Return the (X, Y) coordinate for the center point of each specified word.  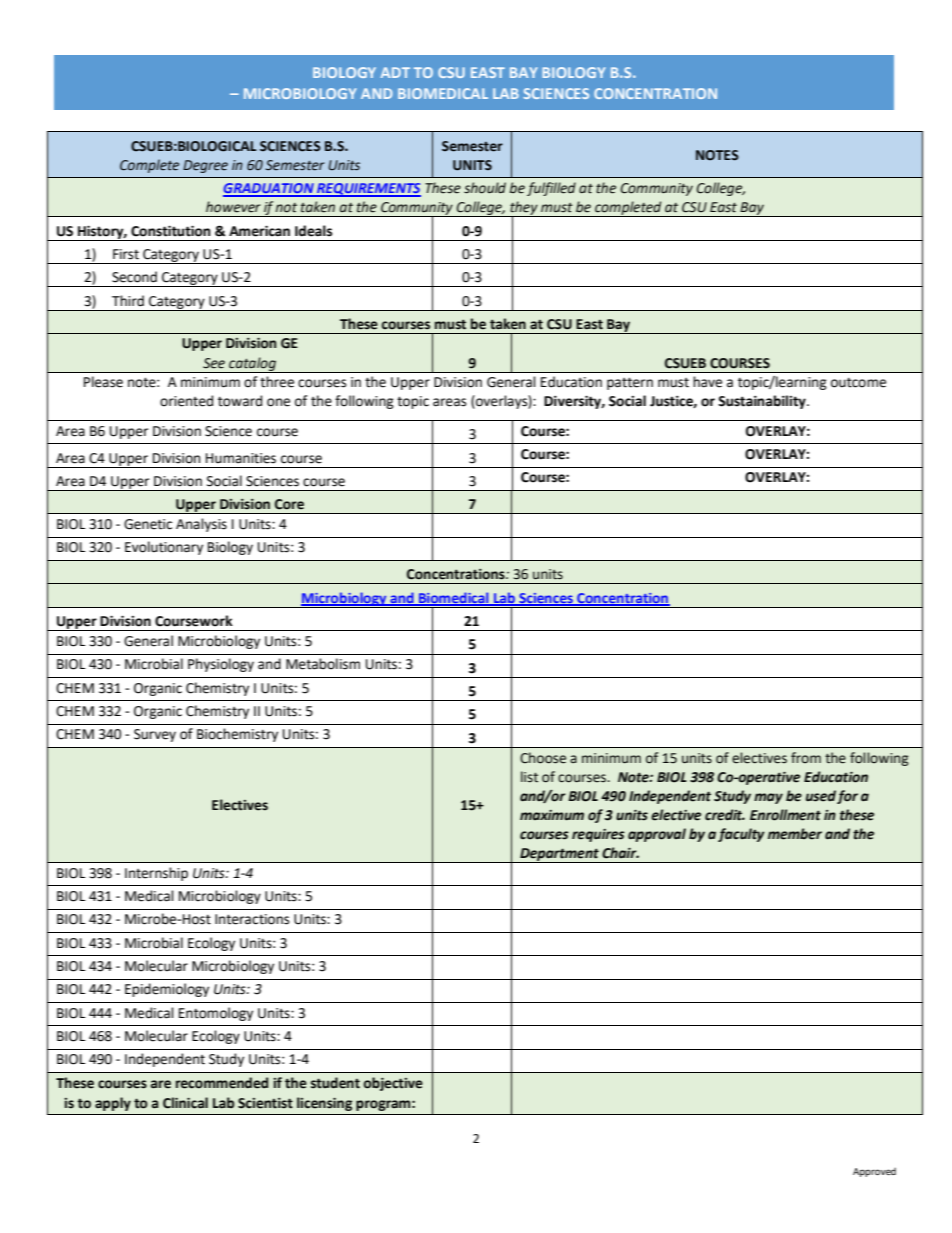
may (768, 798)
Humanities (241, 458)
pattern (630, 383)
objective (393, 1084)
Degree (205, 166)
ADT (395, 72)
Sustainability (763, 402)
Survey (155, 735)
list (529, 777)
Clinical (185, 1103)
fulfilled (551, 189)
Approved (874, 1172)
